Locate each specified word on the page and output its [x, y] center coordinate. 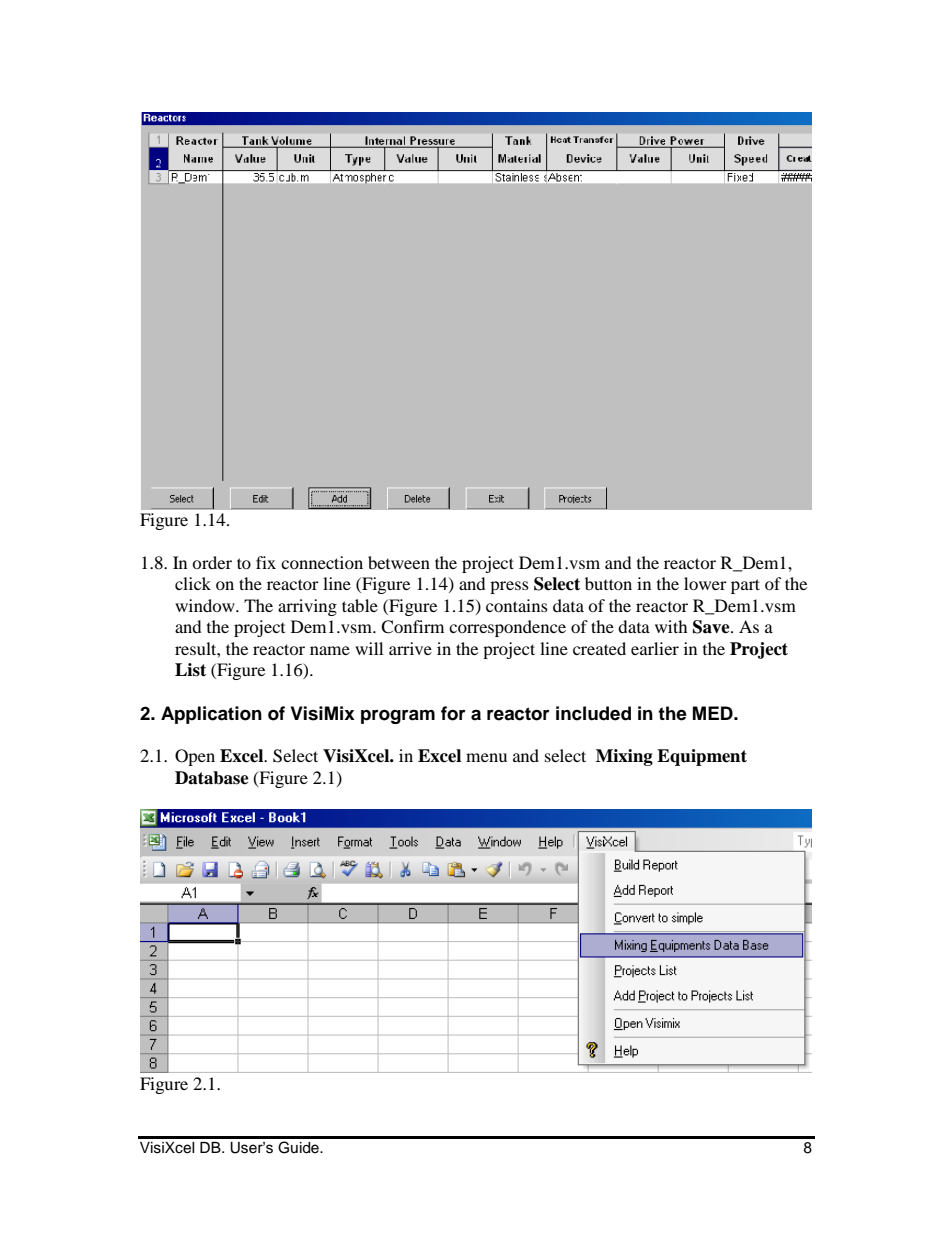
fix [266, 562]
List [190, 670]
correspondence [507, 628]
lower [705, 583]
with [671, 626]
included [593, 713]
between [399, 562]
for [453, 713]
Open [195, 757]
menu [486, 757]
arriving [307, 607]
